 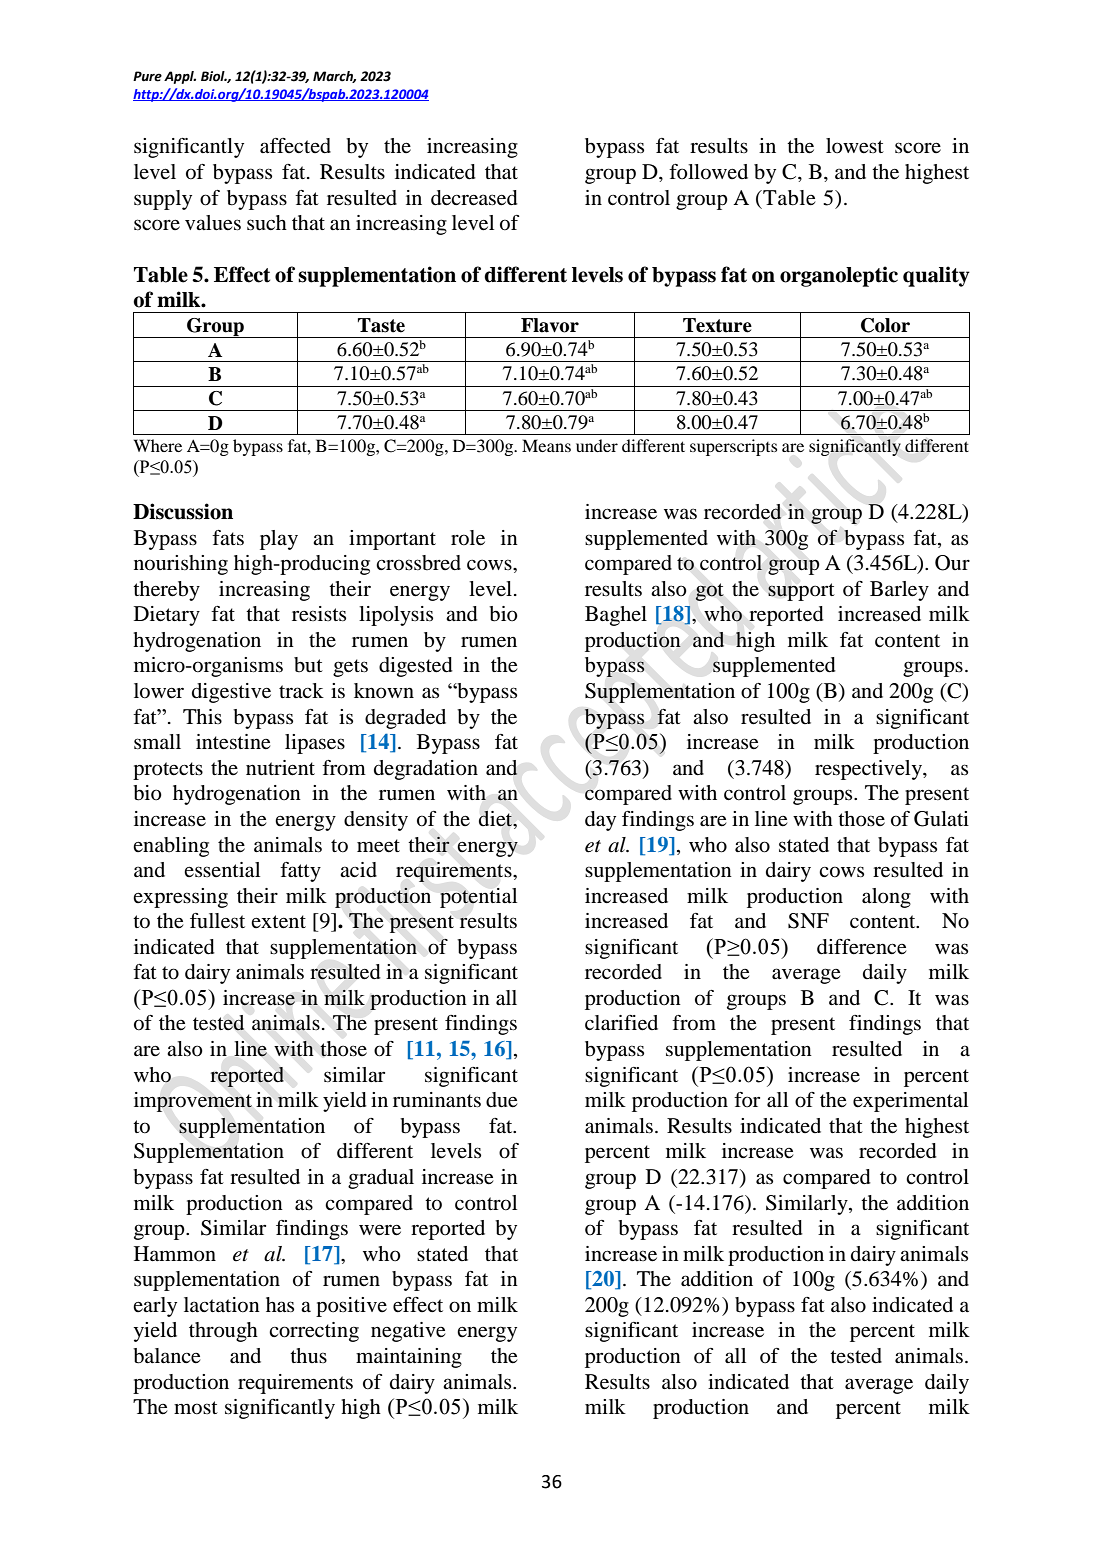 I want to click on Gulati, so click(x=941, y=819).
